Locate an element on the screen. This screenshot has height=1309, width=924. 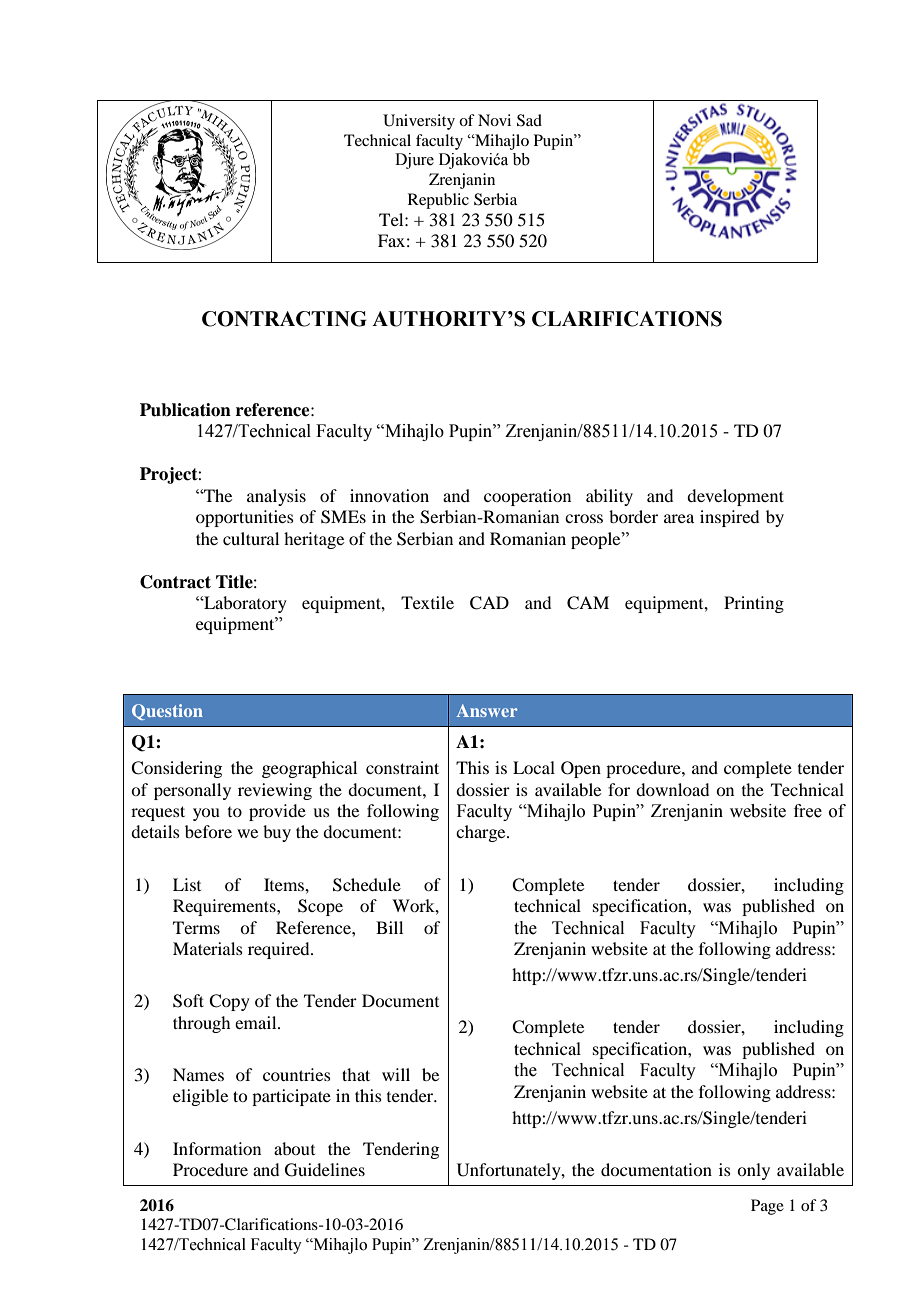
download is located at coordinates (672, 789).
